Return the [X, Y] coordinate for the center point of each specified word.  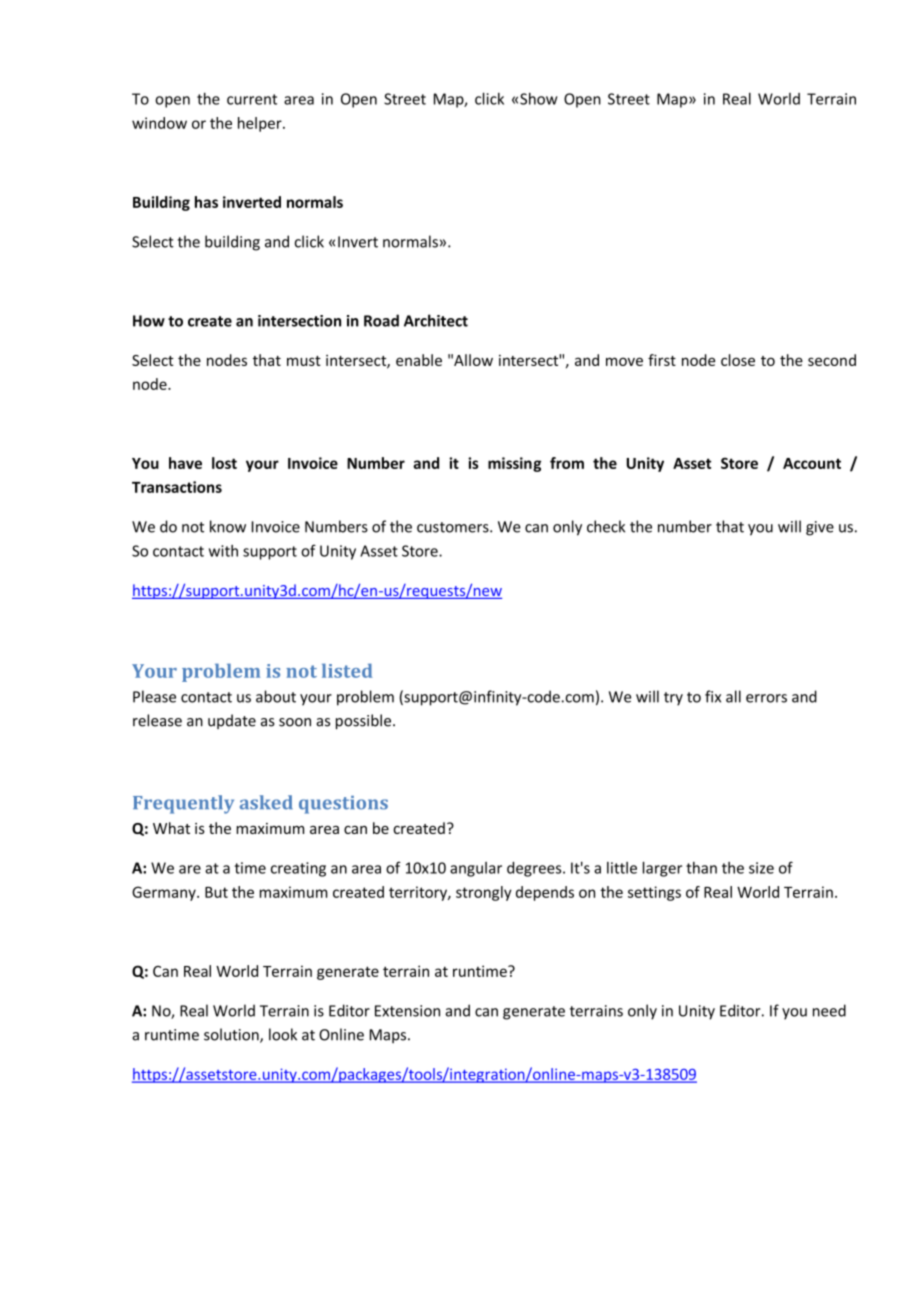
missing [514, 464]
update [232, 721]
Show [539, 98]
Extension [407, 1011]
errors [766, 698]
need [829, 1010]
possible [365, 721]
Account [812, 463]
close [738, 360]
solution [232, 1035]
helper [261, 124]
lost [224, 463]
